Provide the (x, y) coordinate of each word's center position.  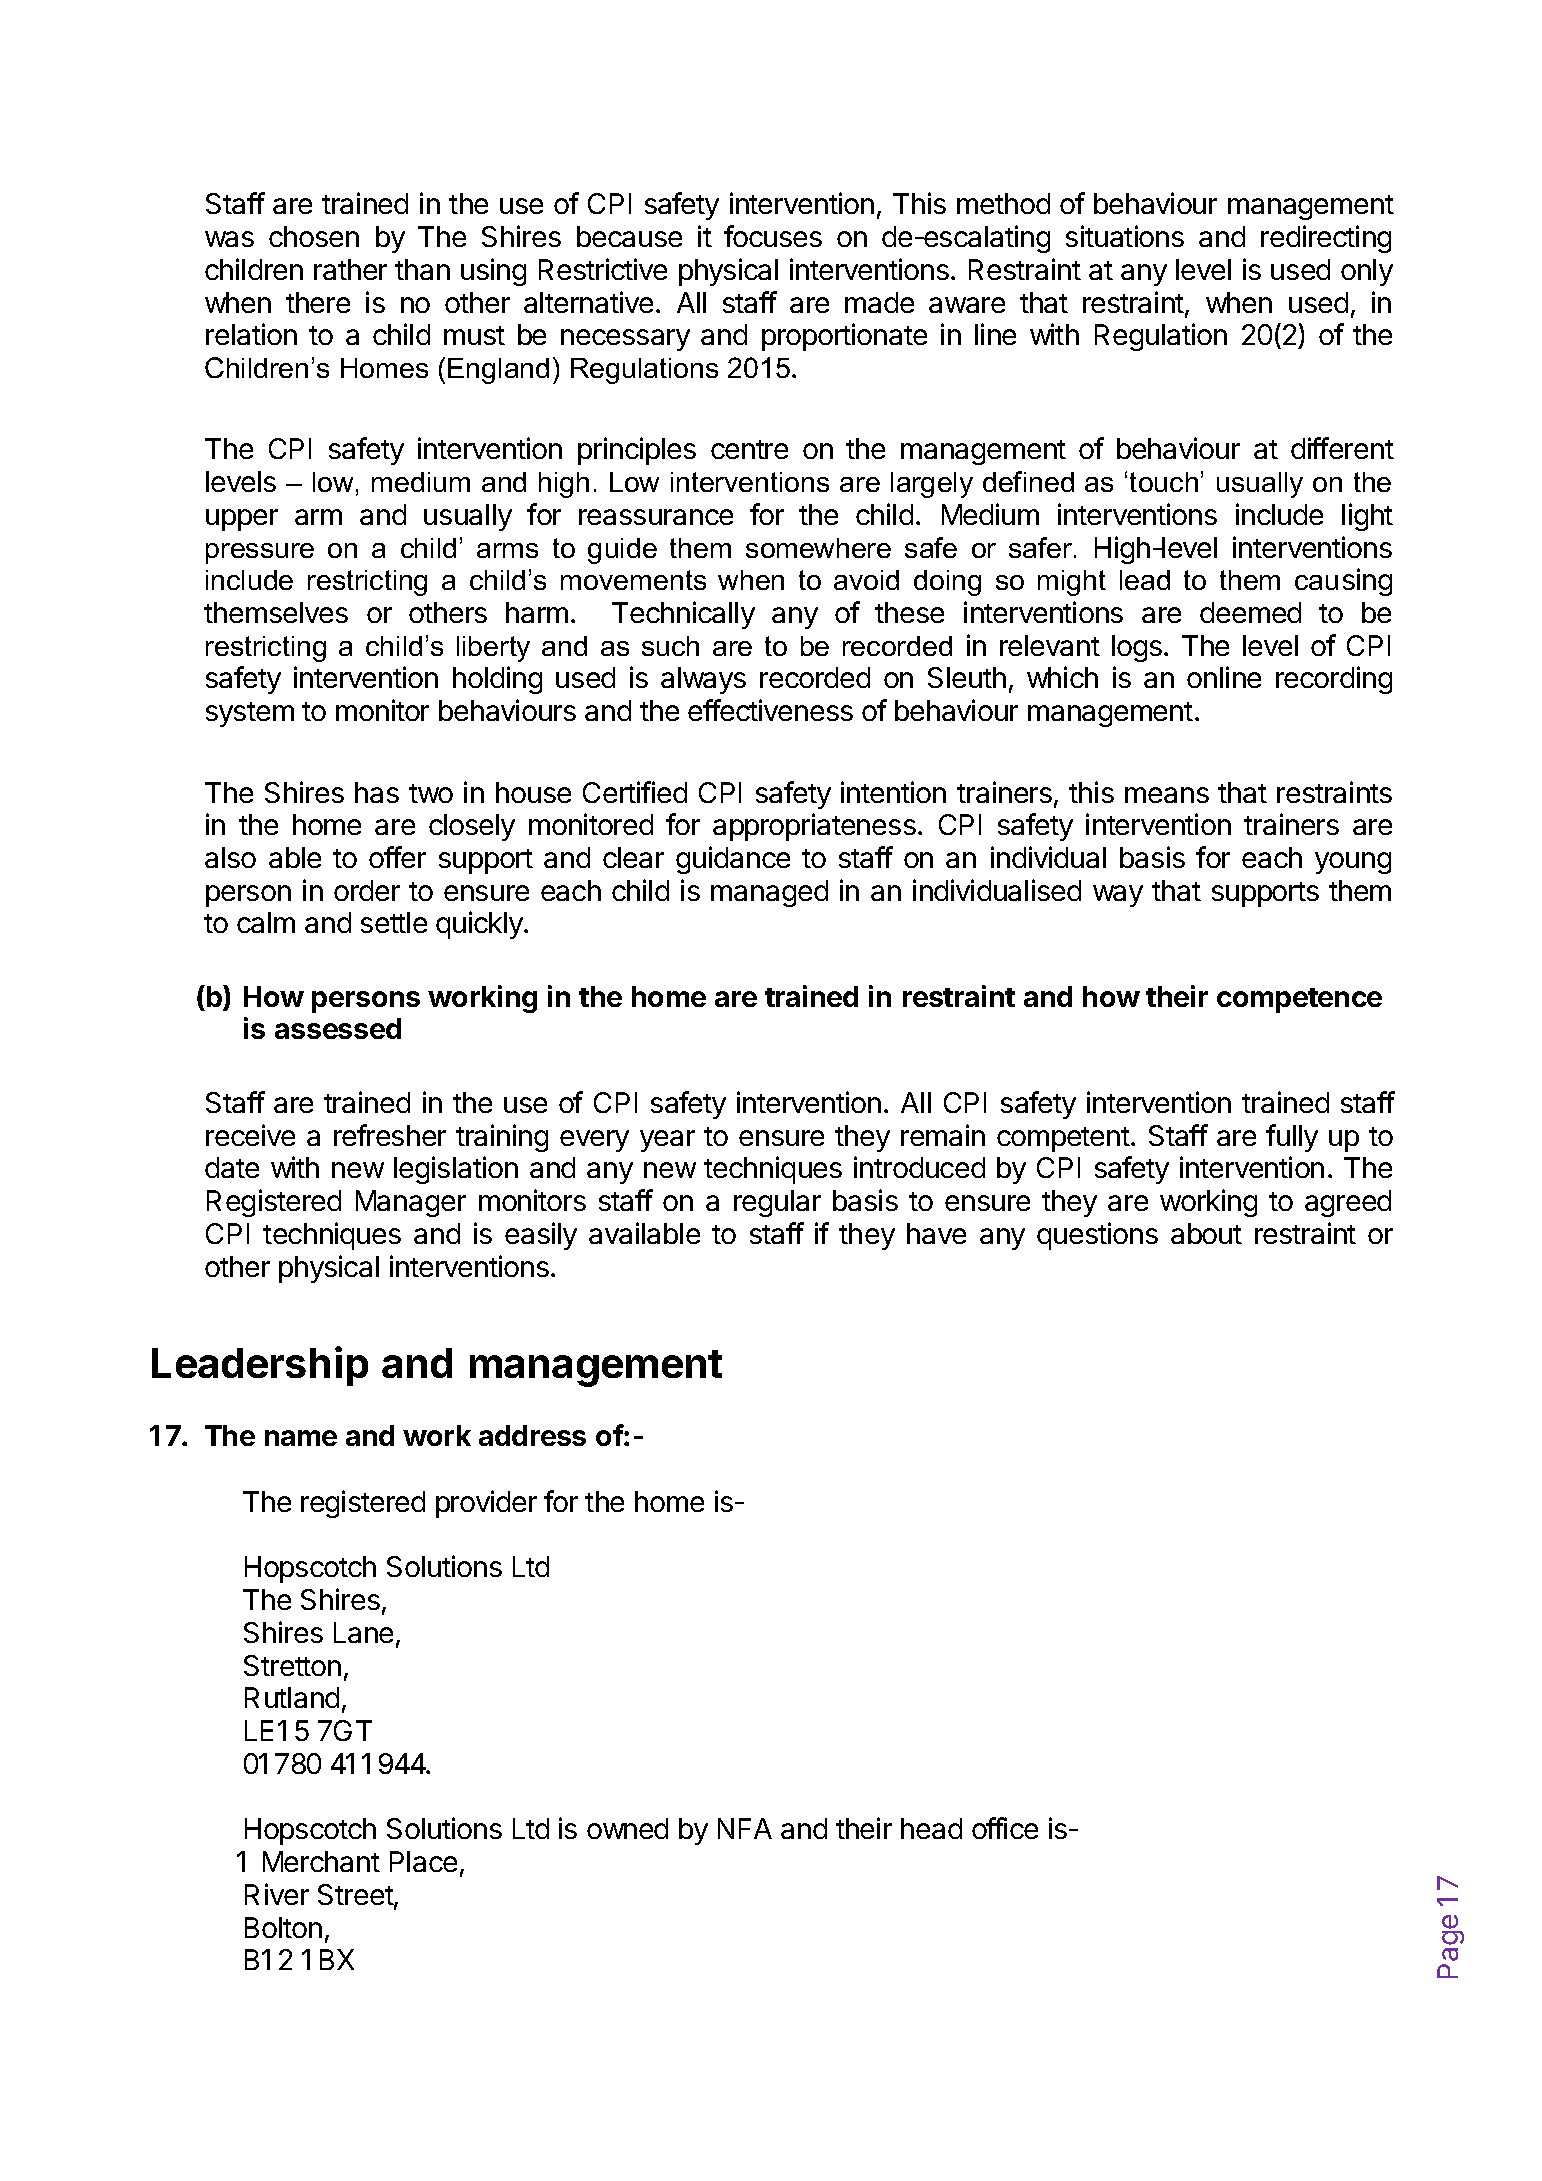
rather (350, 269)
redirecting (1326, 239)
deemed (1250, 612)
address (532, 1435)
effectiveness (770, 710)
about (1206, 1233)
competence (1299, 1000)
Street (356, 1896)
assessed (338, 1028)
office (1005, 1828)
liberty (493, 649)
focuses (773, 236)
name (301, 1438)
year (667, 1141)
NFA (745, 1828)
